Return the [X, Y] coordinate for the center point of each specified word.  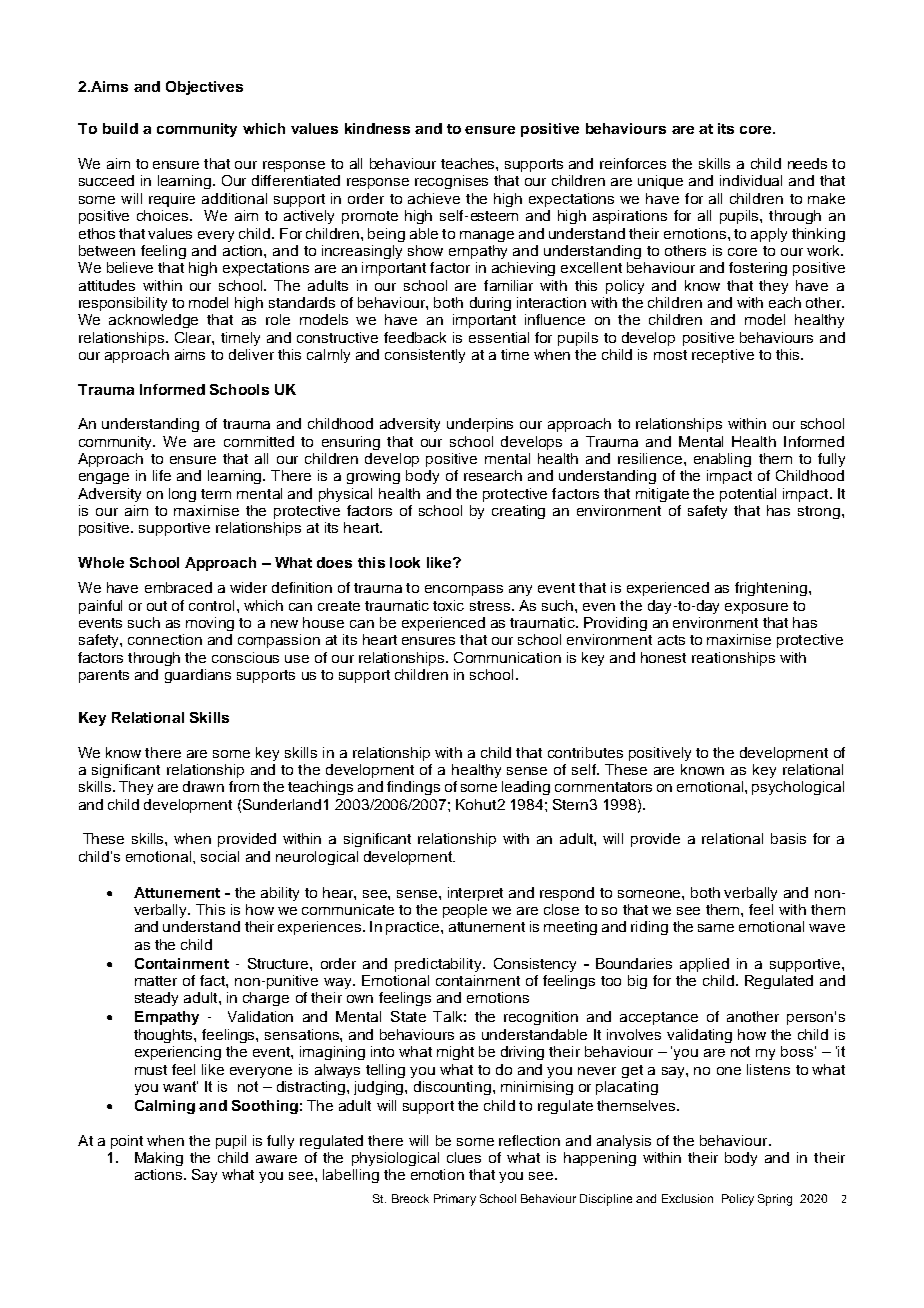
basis [788, 838]
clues [464, 1157]
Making [159, 1159]
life [162, 475]
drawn [203, 786]
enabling [722, 460]
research [493, 475]
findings [413, 788]
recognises [451, 182]
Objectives [204, 88]
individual [751, 180]
